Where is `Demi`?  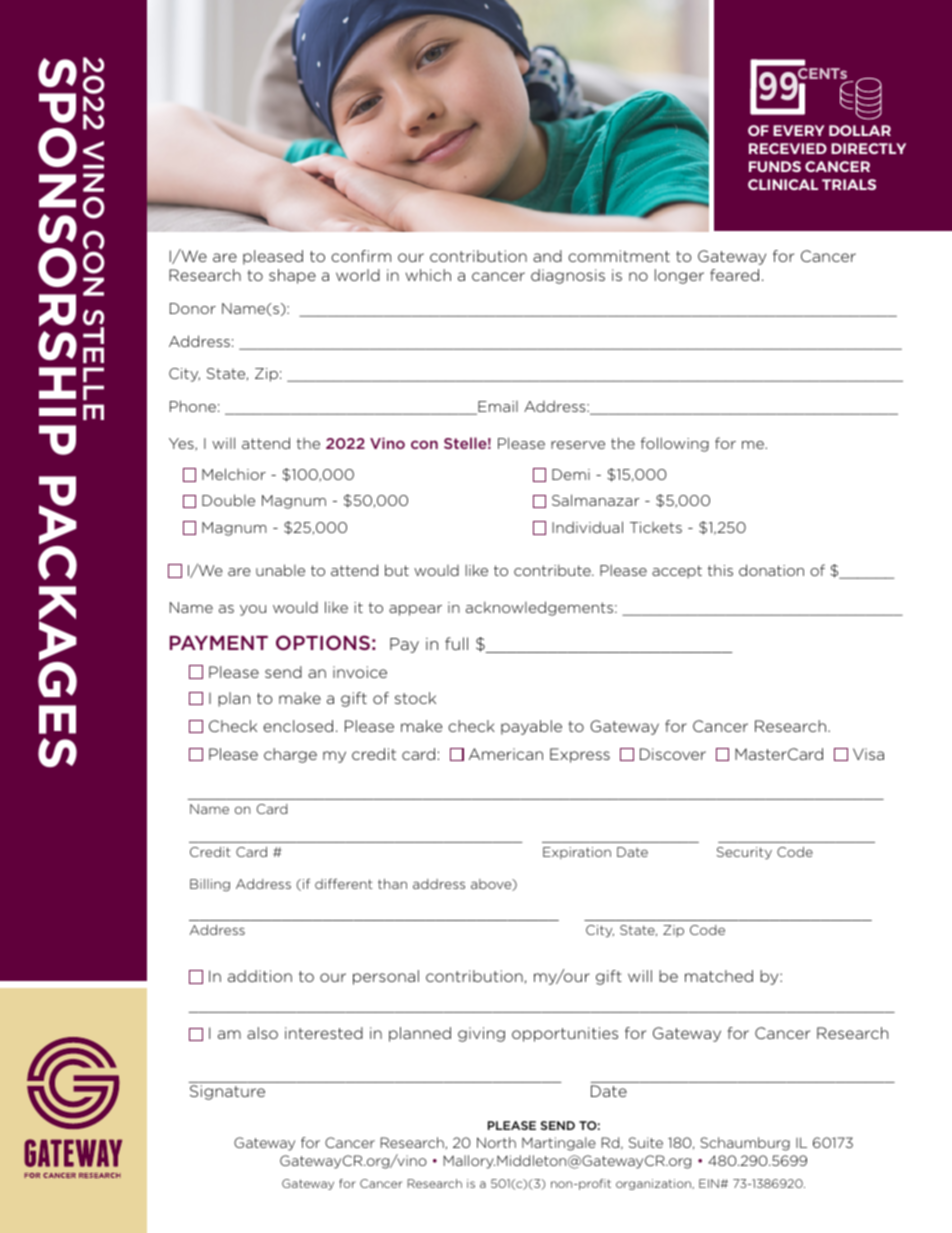
Demi is located at coordinates (571, 474).
